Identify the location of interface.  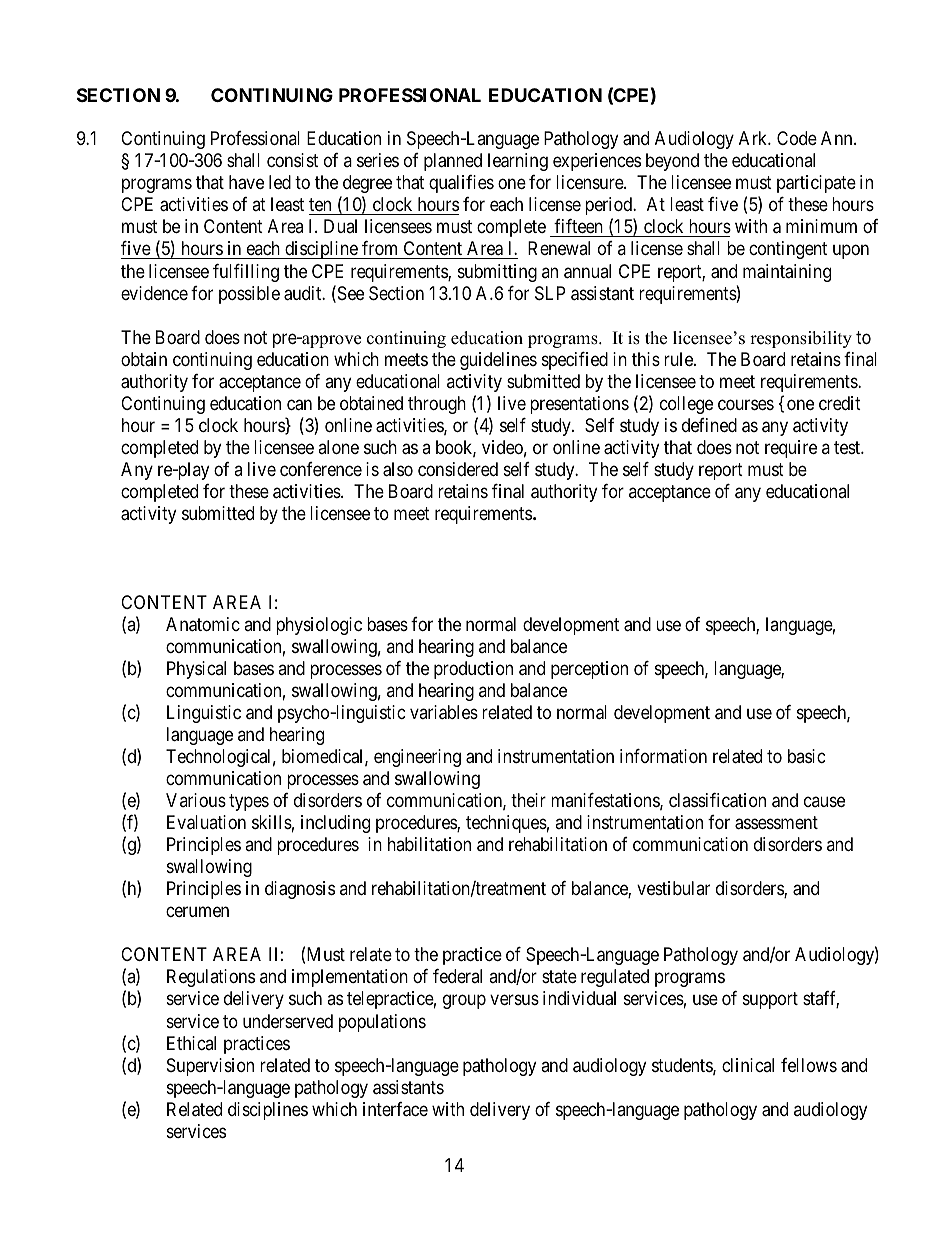
(395, 1109).
